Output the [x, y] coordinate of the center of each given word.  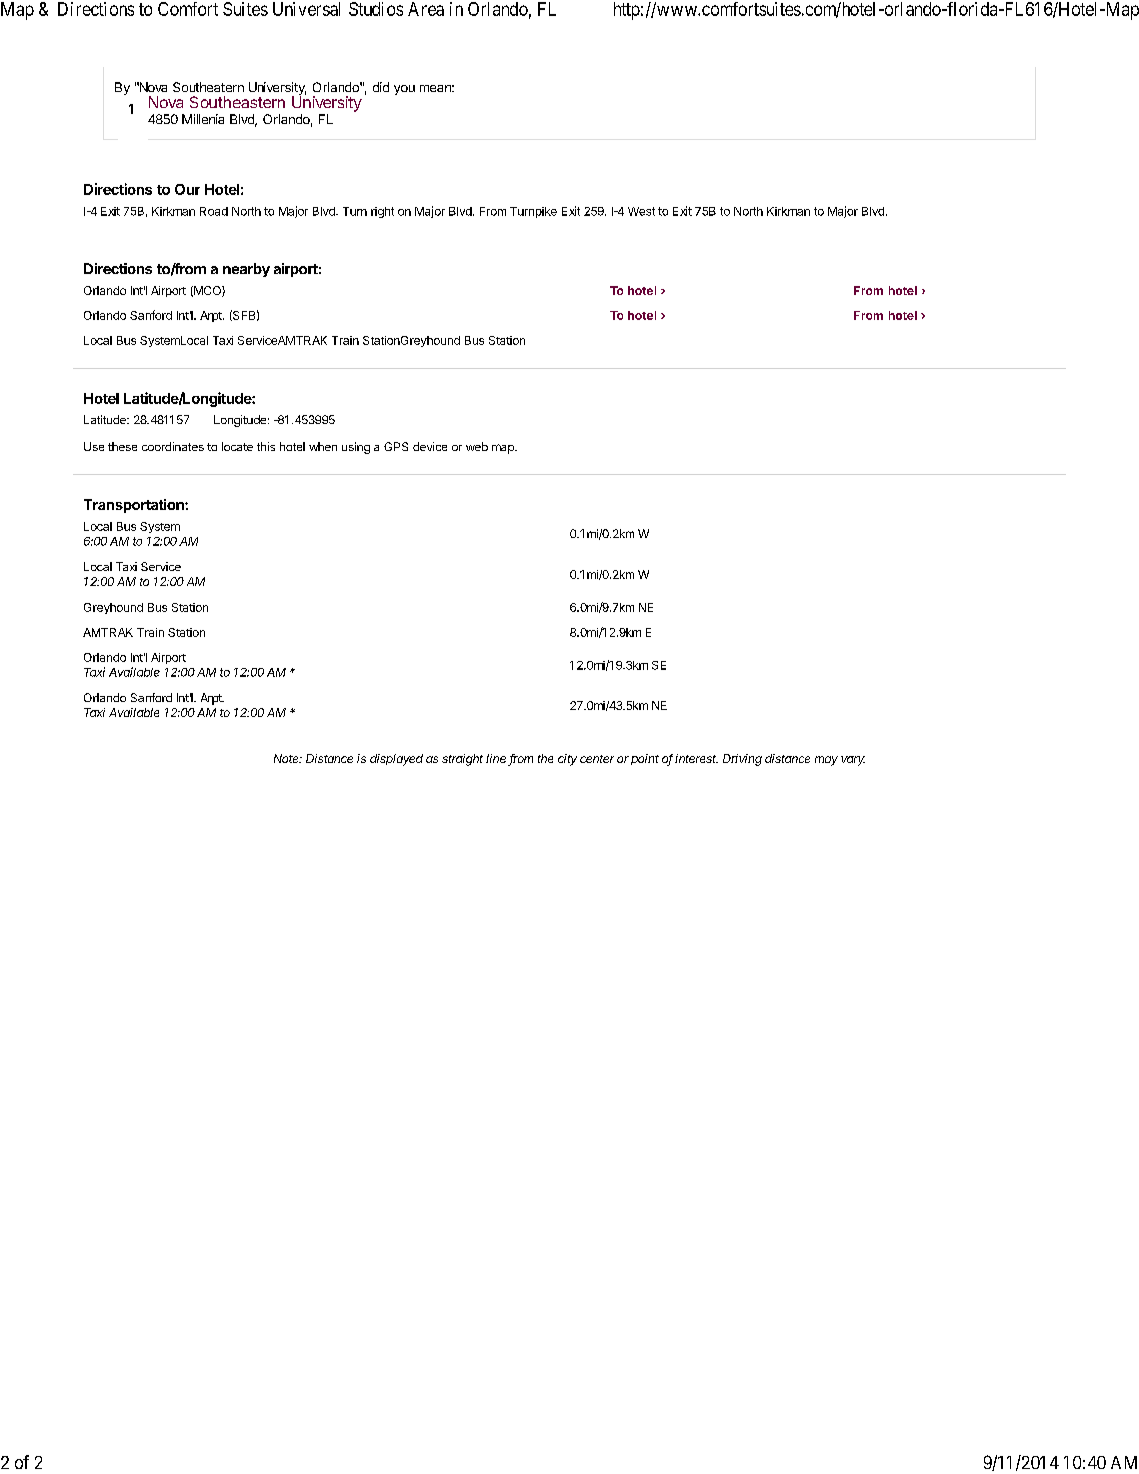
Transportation [135, 506]
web [477, 446]
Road [214, 211]
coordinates [173, 446]
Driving [742, 760]
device [430, 446]
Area [426, 9]
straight [462, 760]
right [382, 212]
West [641, 211]
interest [696, 758]
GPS [396, 446]
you [404, 90]
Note [287, 758]
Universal [306, 9]
